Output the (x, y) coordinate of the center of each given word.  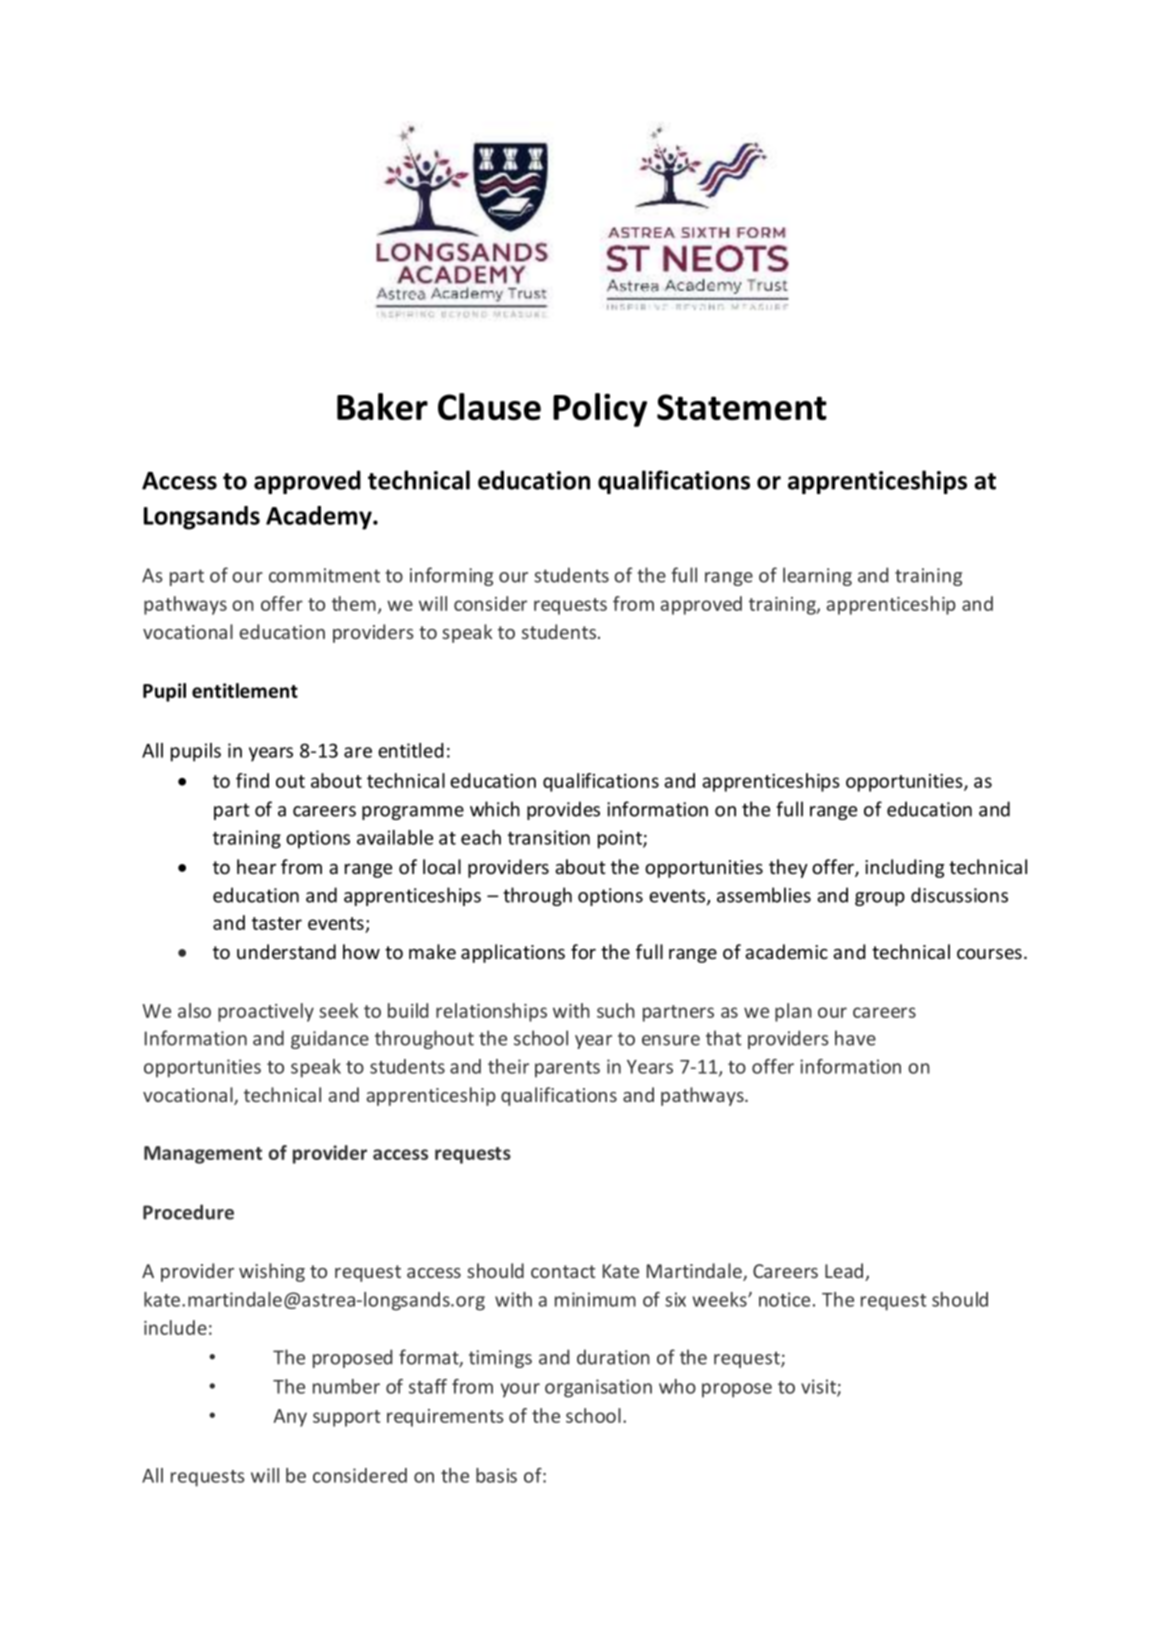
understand (286, 951)
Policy (600, 410)
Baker (382, 406)
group (880, 899)
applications (513, 953)
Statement (742, 407)
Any (290, 1418)
